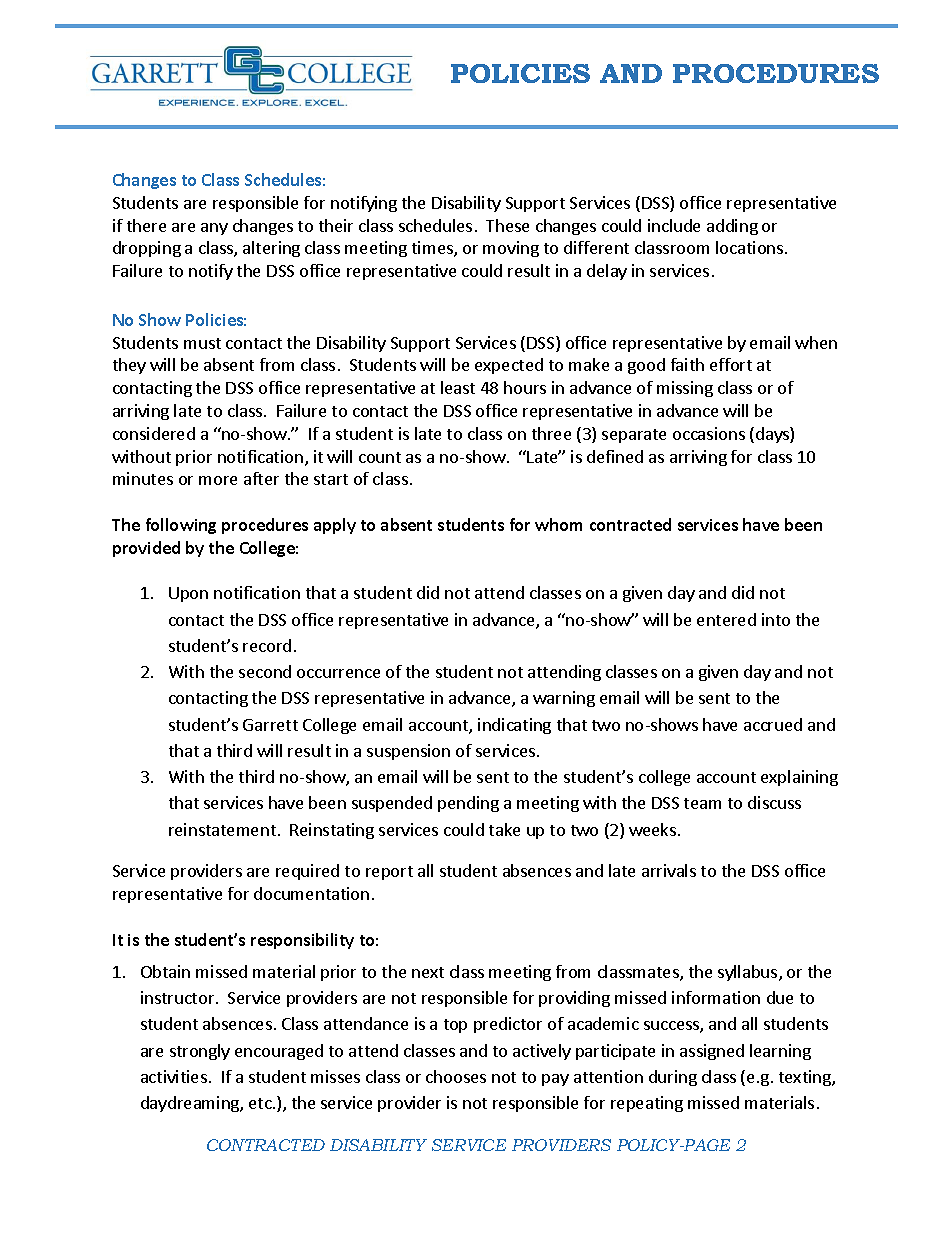 The image size is (952, 1233). Describe the element at coordinates (702, 803) in the screenshot. I see `team` at that location.
